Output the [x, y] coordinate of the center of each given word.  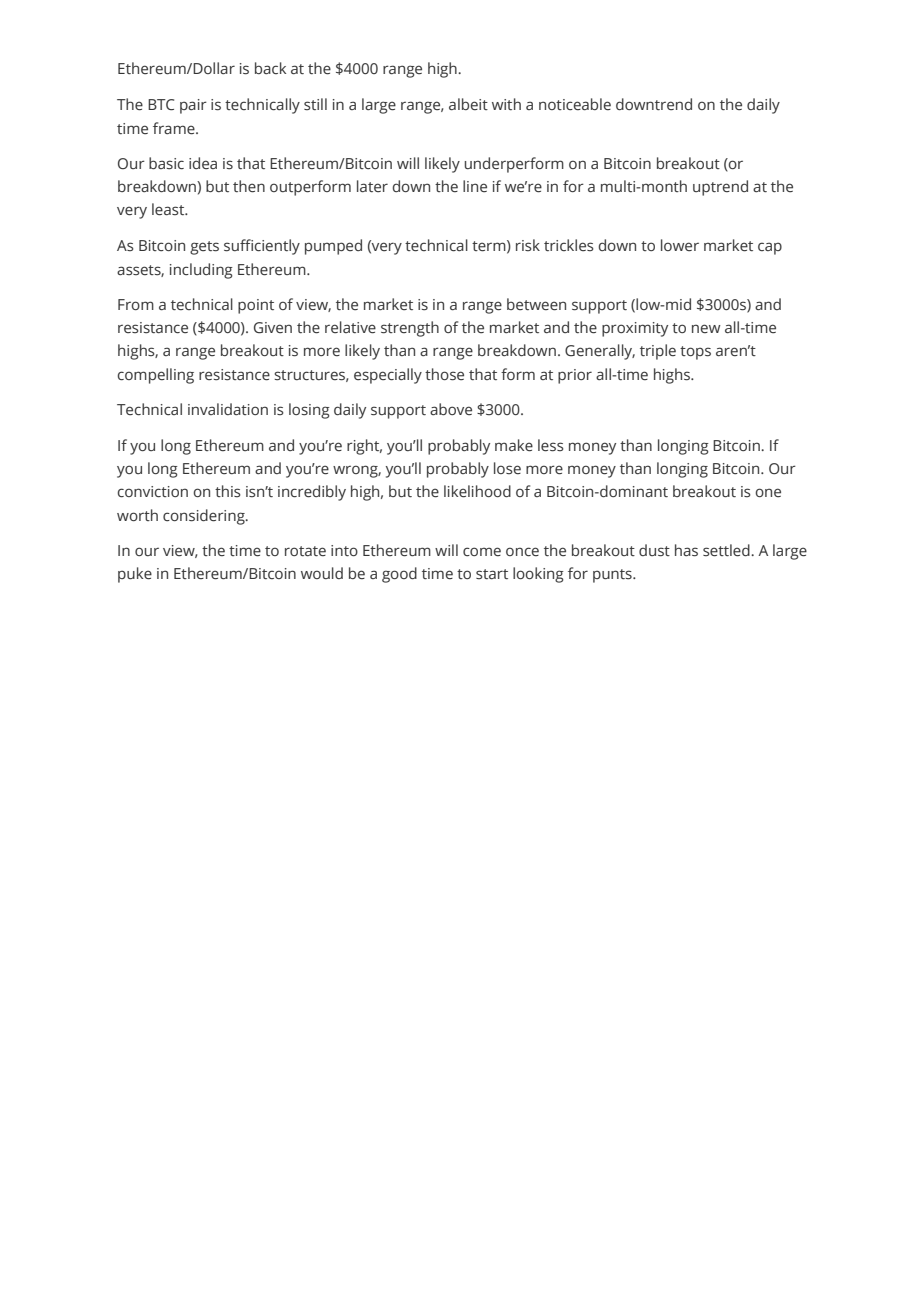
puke [135, 575]
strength [410, 329]
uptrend [720, 188]
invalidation [228, 409]
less [551, 445]
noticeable [575, 104]
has [686, 550]
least [169, 209]
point [256, 306]
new [706, 328]
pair [193, 106]
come [482, 552]
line [475, 186]
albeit [468, 104]
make [514, 445]
